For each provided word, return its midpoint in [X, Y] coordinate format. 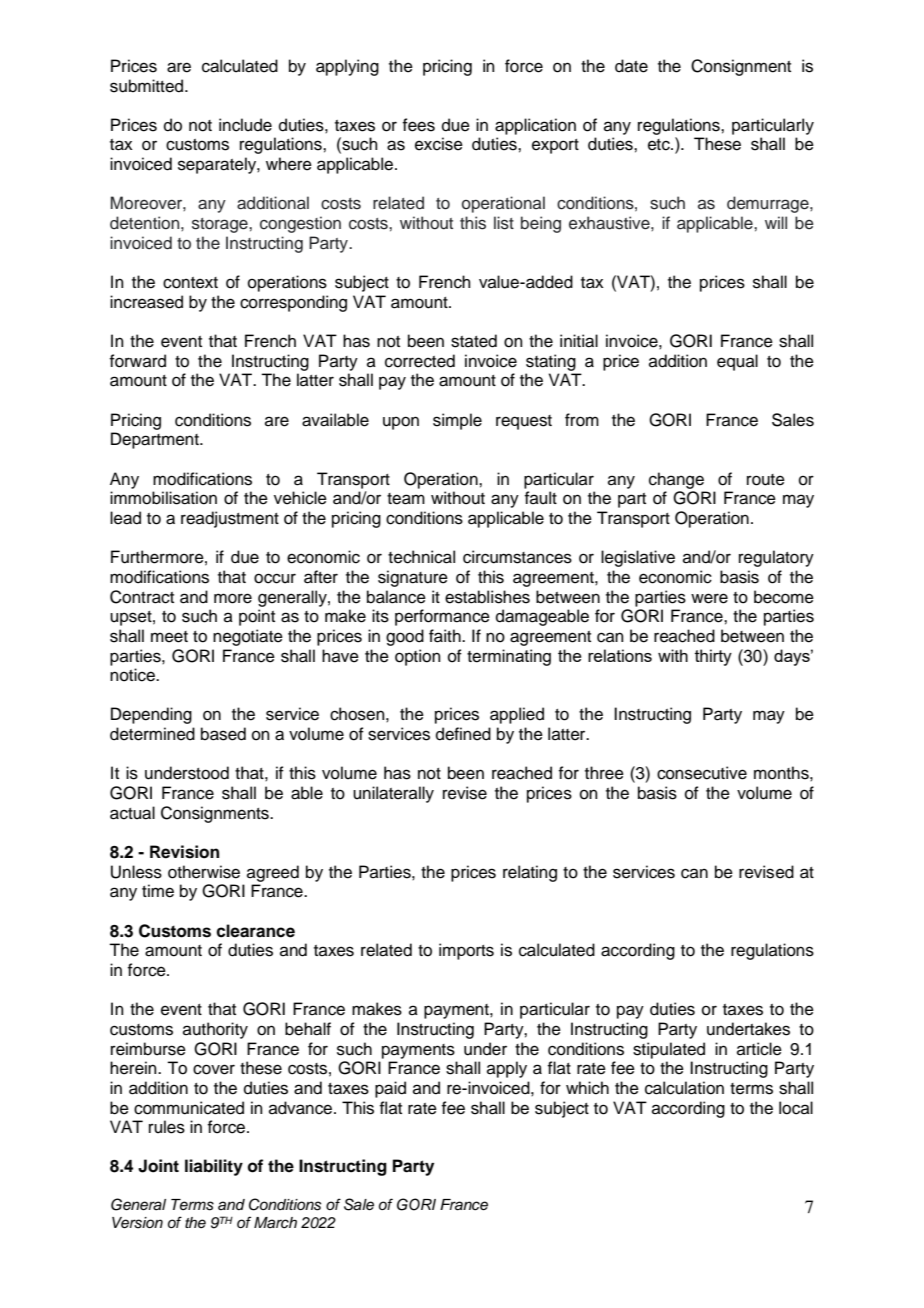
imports [466, 951]
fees [418, 125]
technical [421, 557]
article [759, 1049]
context [190, 283]
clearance [255, 931]
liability [214, 1167]
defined [463, 734]
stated [474, 341]
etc [660, 145]
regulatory [776, 558]
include [245, 125]
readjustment [230, 519]
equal [737, 362]
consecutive [702, 773]
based [223, 734]
